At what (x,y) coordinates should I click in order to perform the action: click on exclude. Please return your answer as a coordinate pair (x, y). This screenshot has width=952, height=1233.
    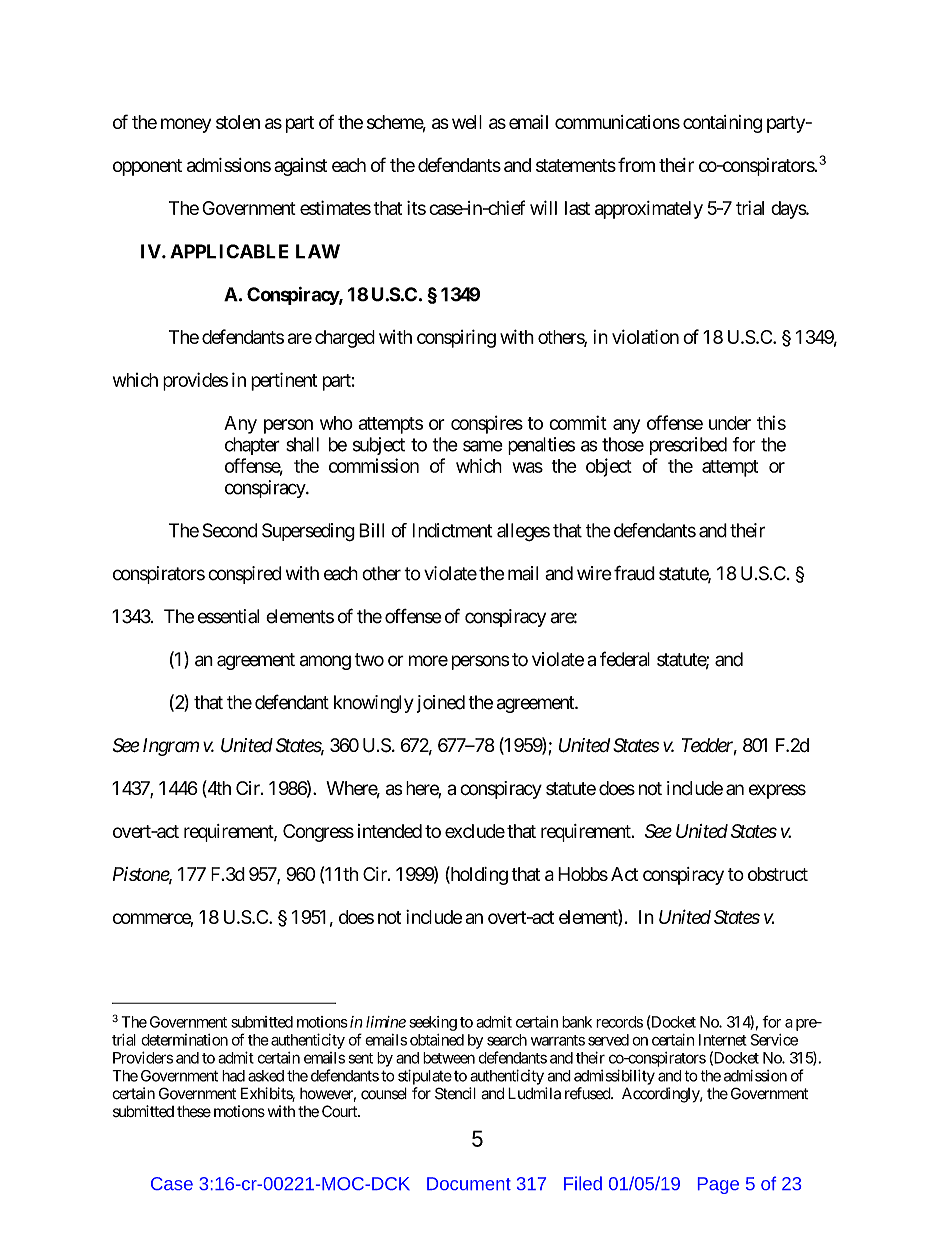
    Looking at the image, I should click on (475, 831).
